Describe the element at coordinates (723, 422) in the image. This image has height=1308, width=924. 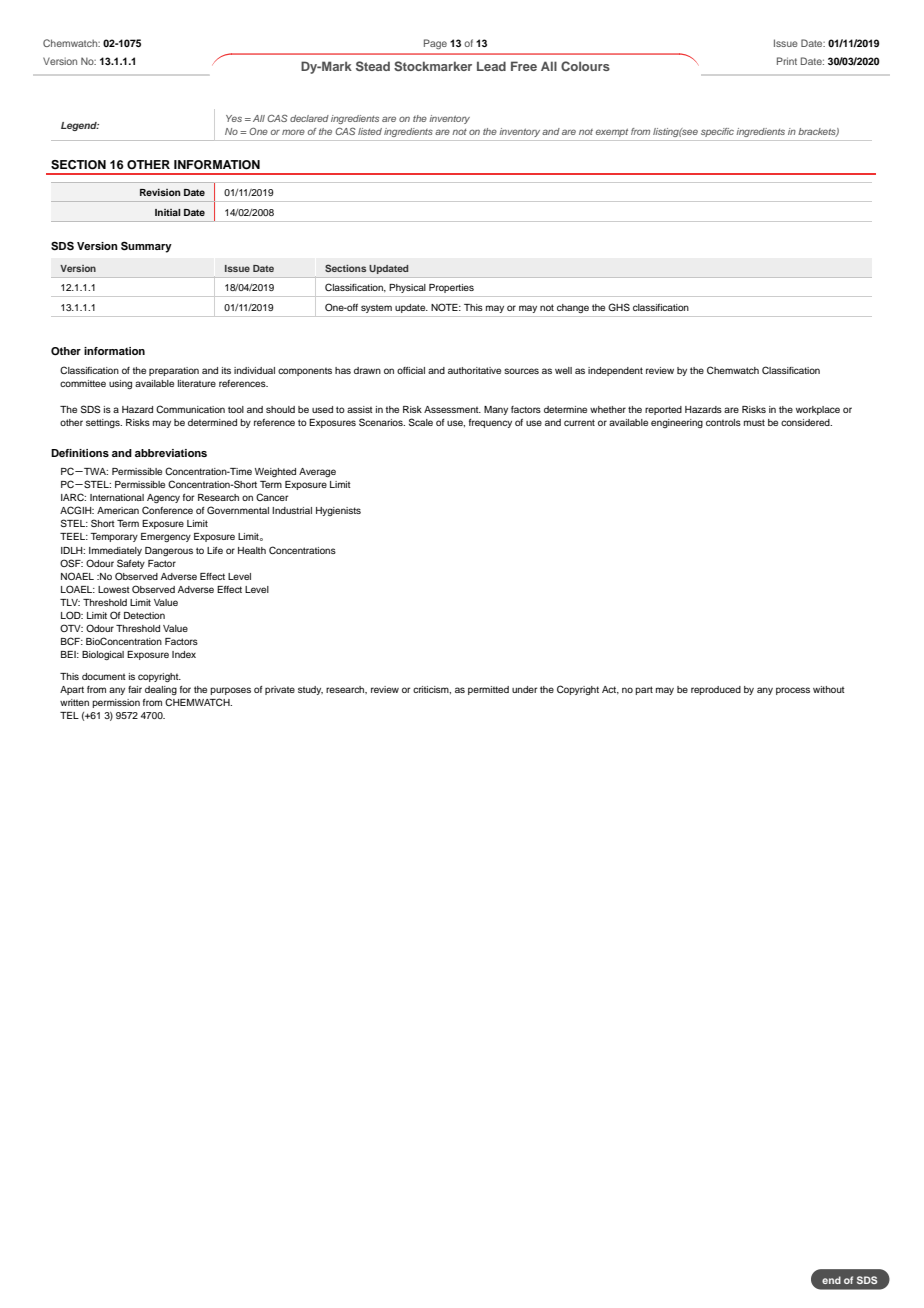
I see `controls` at that location.
